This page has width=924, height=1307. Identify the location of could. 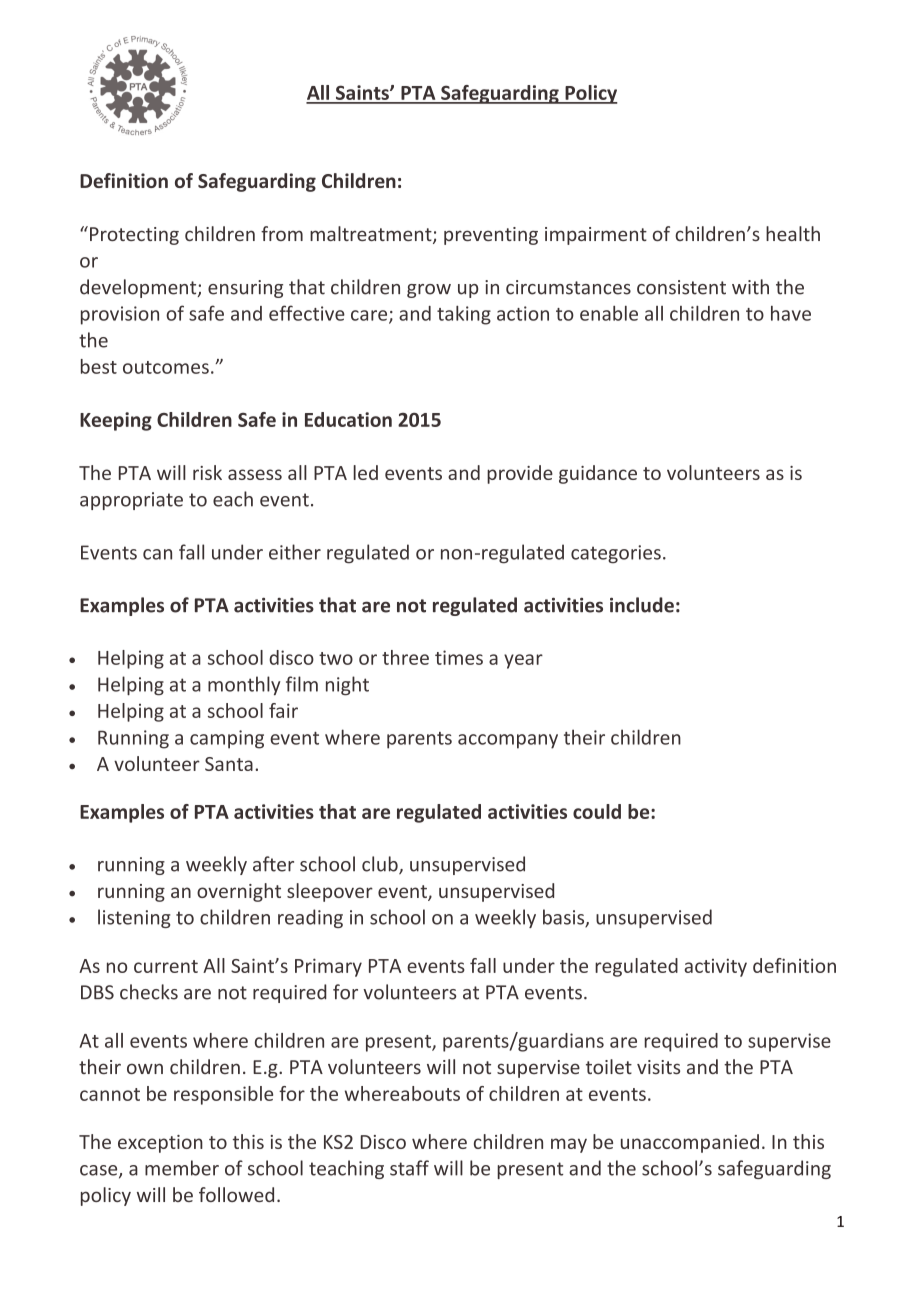
(597, 811).
